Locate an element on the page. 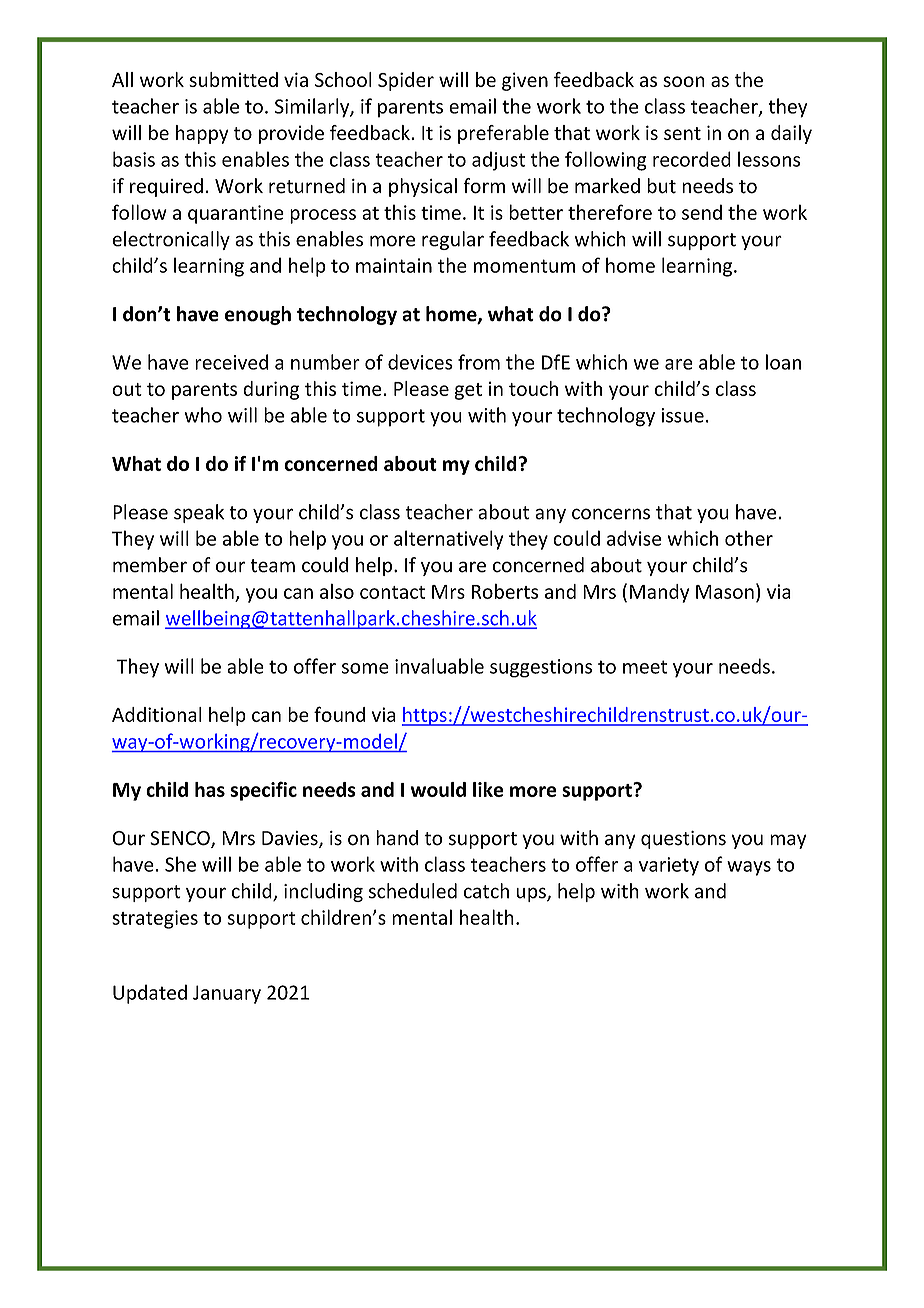  January is located at coordinates (227, 994).
